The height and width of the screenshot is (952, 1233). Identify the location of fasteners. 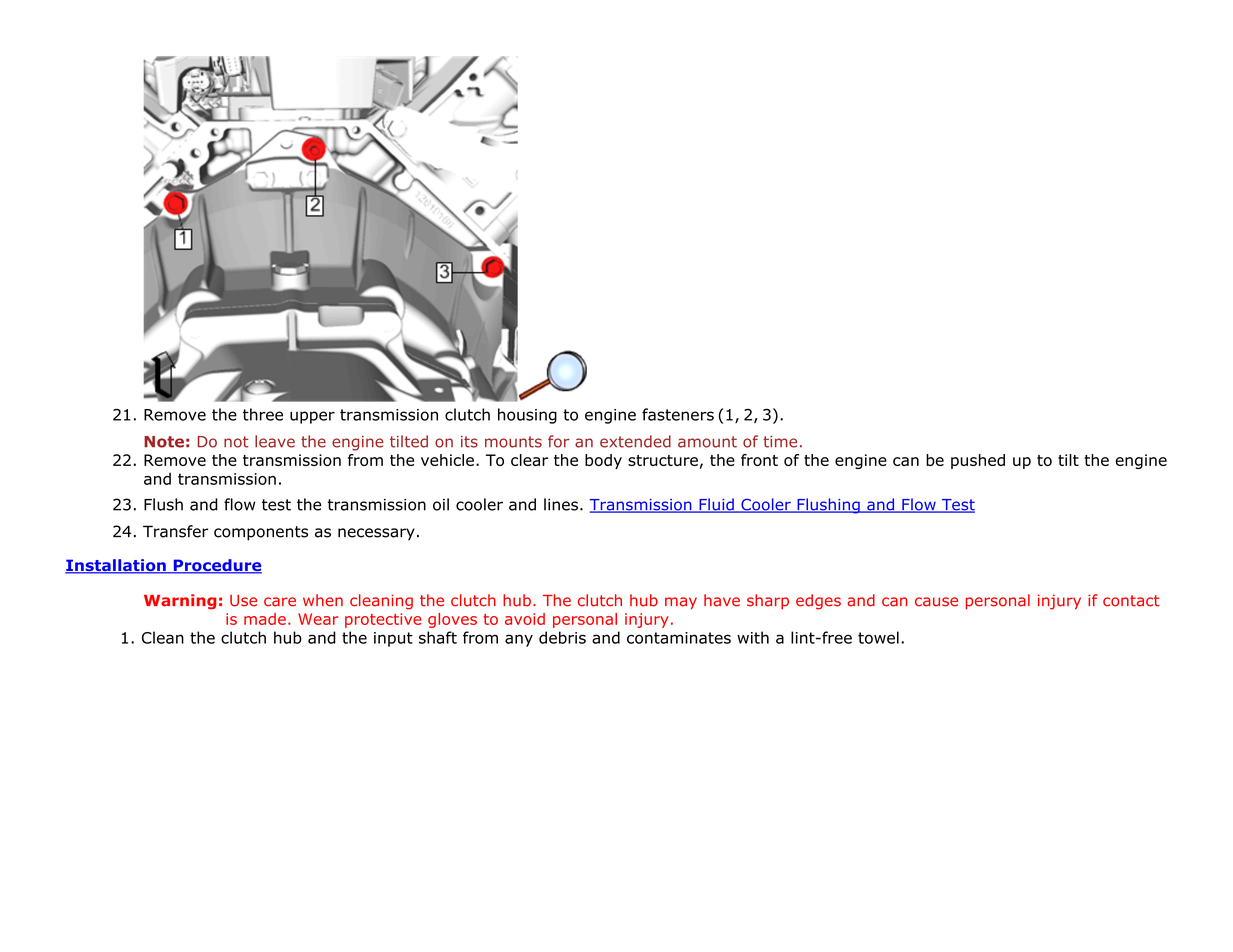
(678, 414).
